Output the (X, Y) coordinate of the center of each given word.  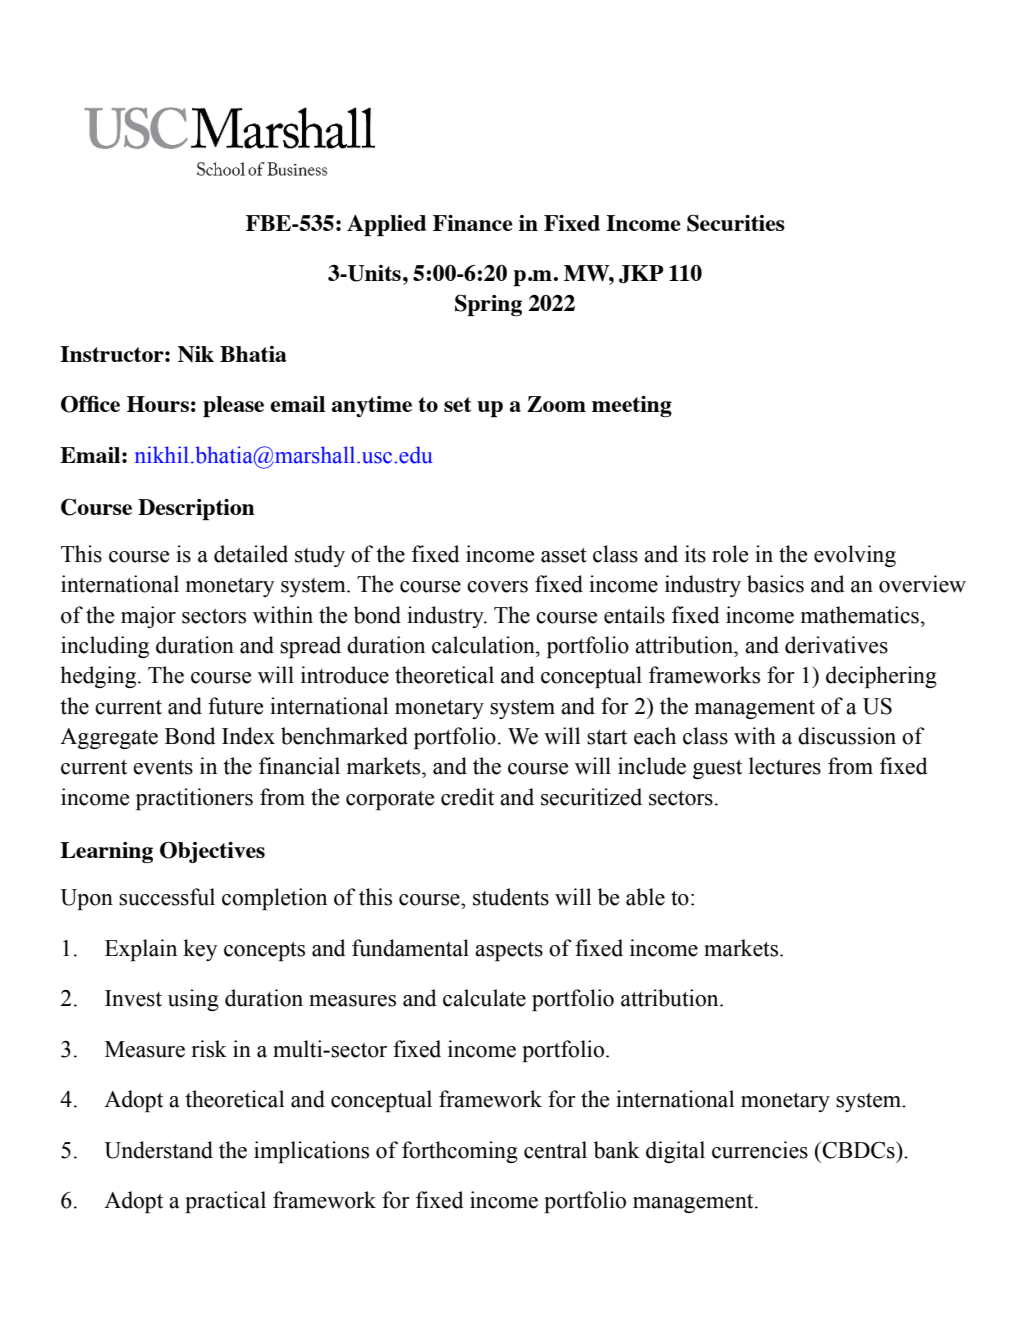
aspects (509, 951)
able (645, 897)
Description (196, 509)
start (607, 737)
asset (564, 555)
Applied (386, 225)
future (235, 706)
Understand (158, 1150)
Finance (473, 223)
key (200, 950)
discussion (847, 736)
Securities (736, 223)
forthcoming (460, 1152)
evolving (855, 556)
